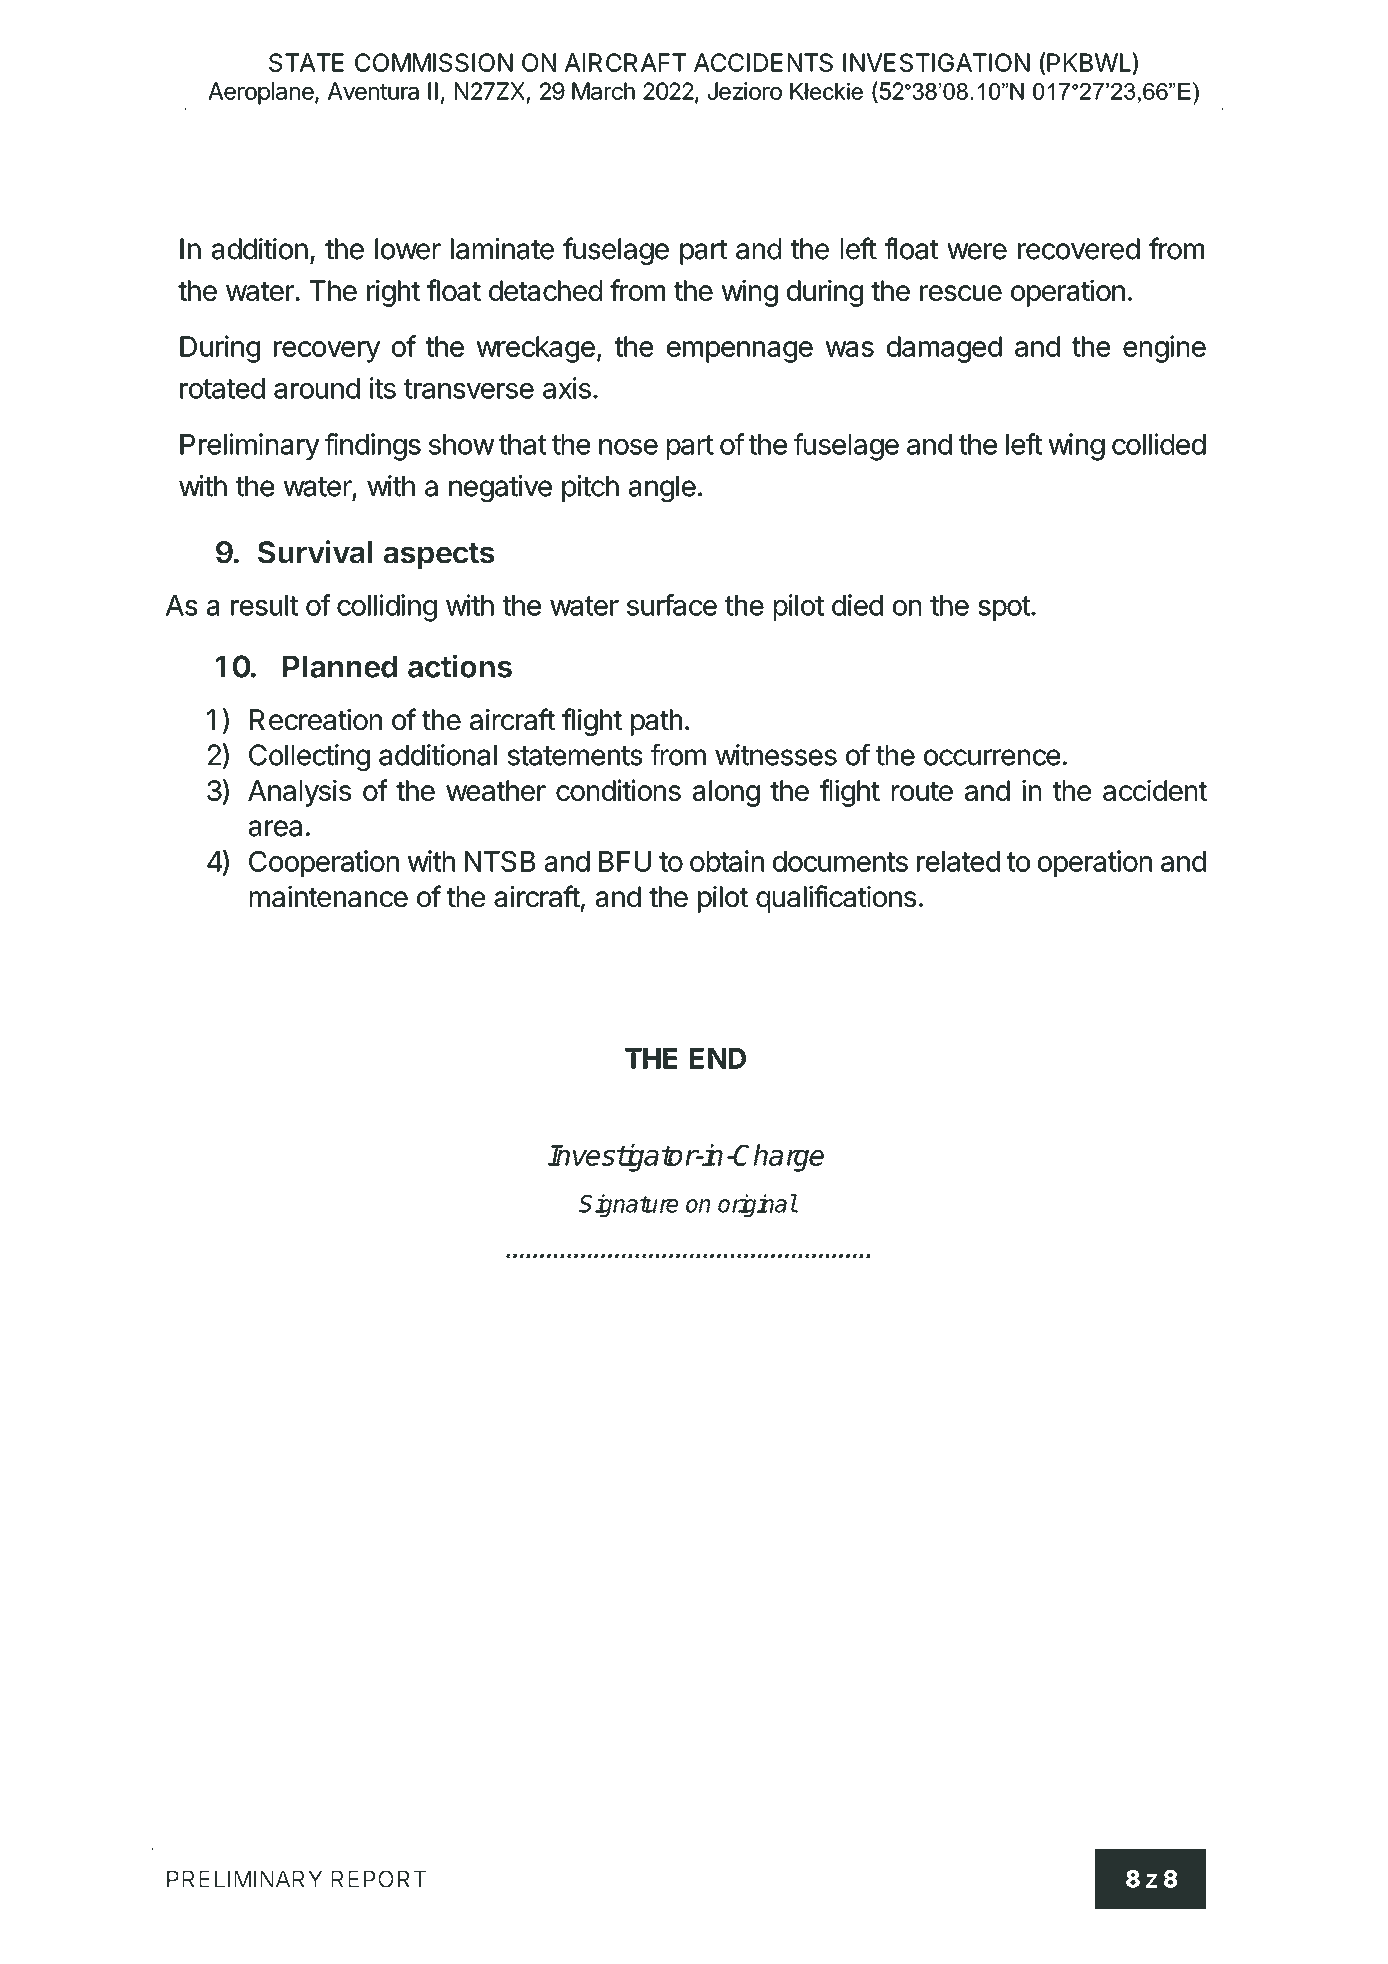  What do you see at coordinates (662, 489) in the screenshot?
I see `angle` at bounding box center [662, 489].
